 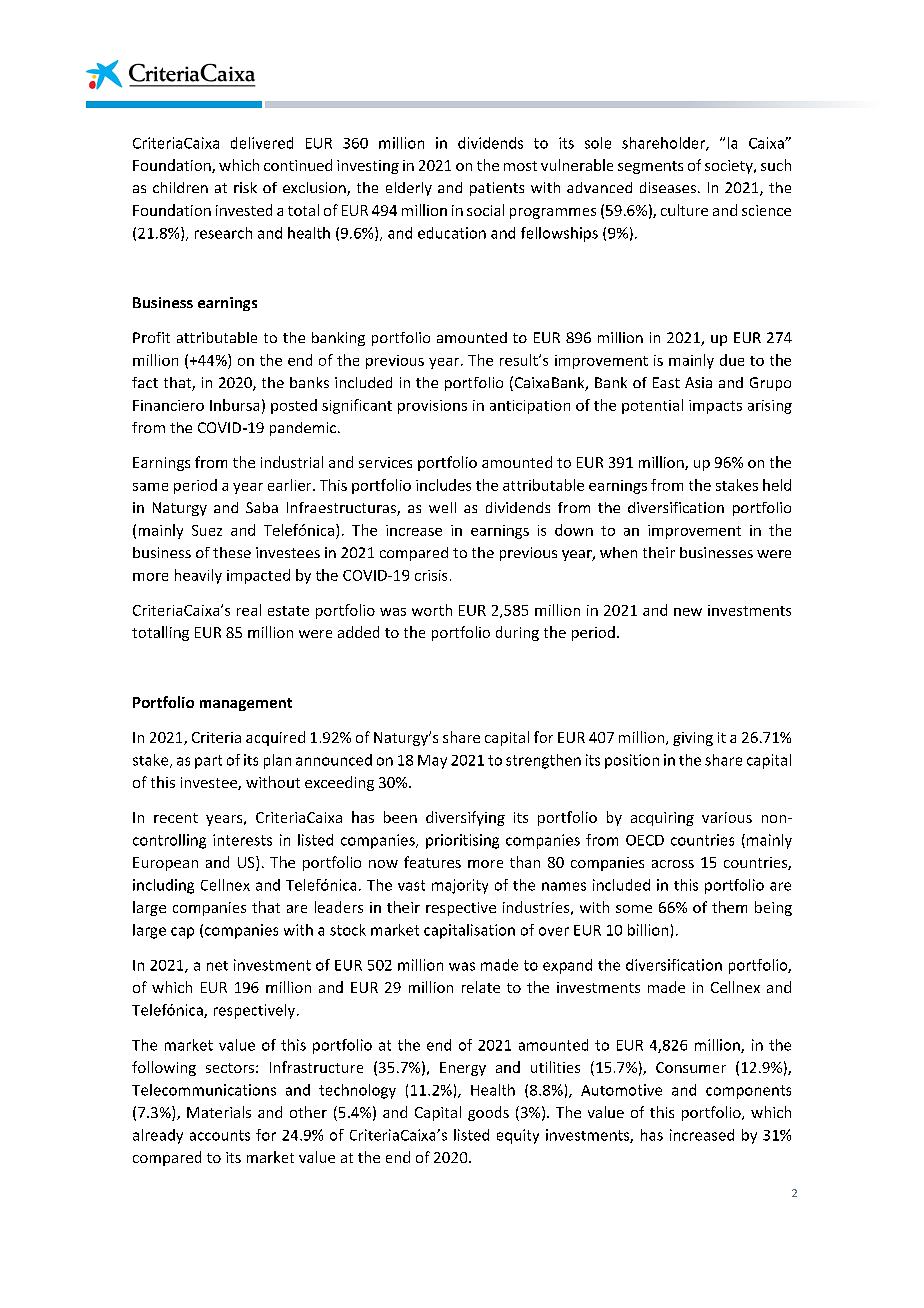 I want to click on worth, so click(x=432, y=610).
